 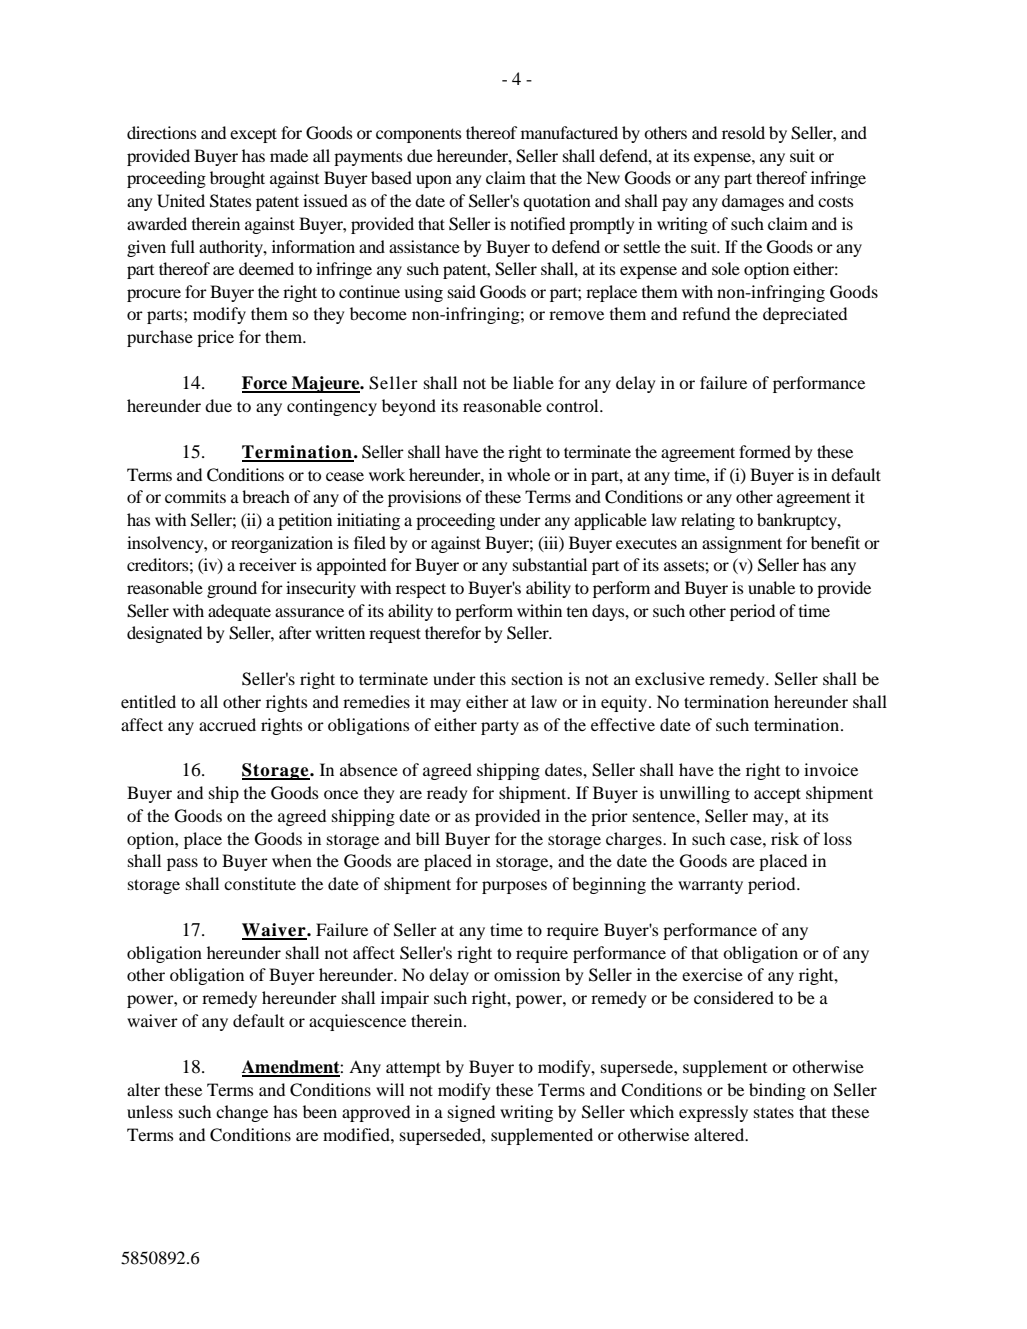 I want to click on resold, so click(x=743, y=132).
